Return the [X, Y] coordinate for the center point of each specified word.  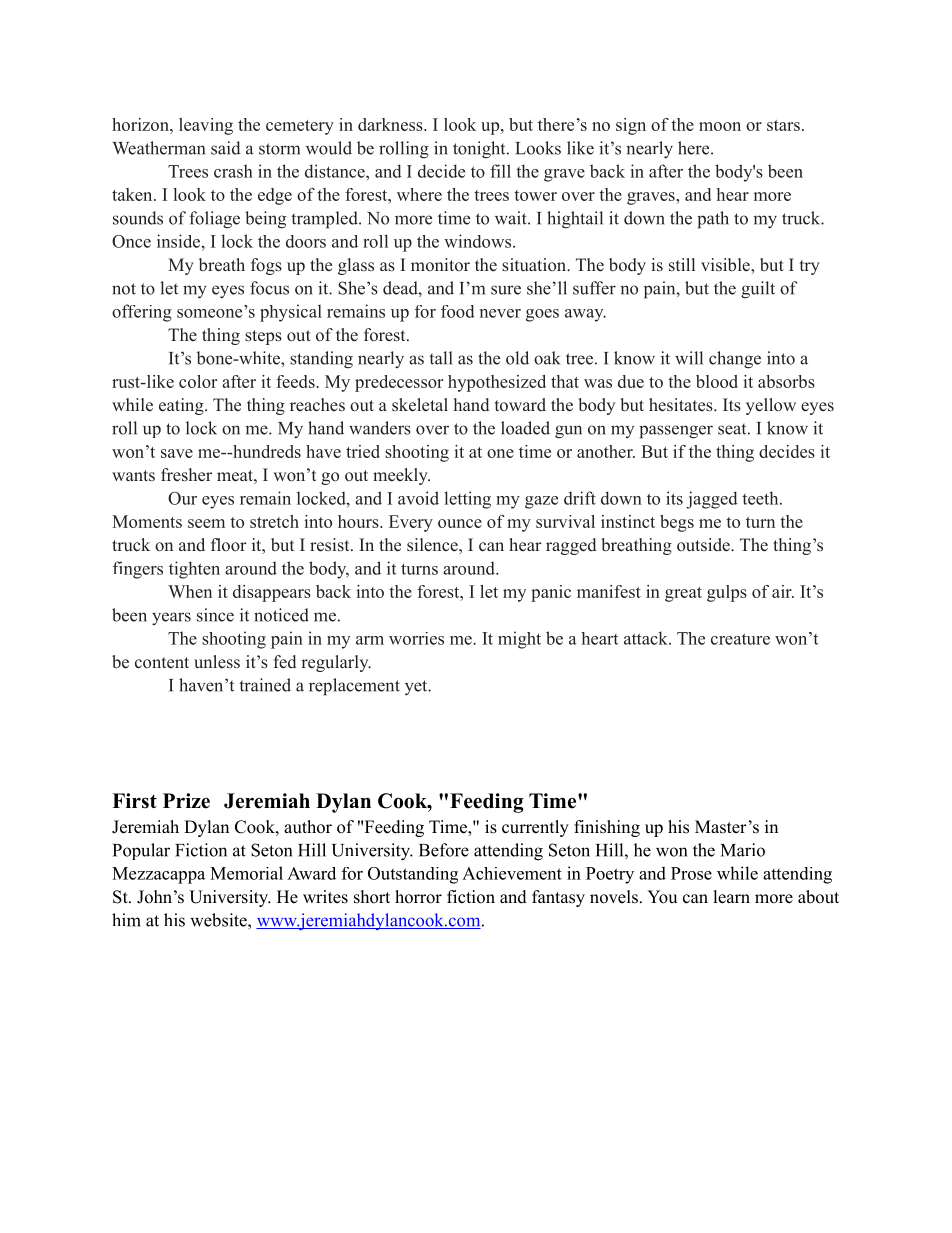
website [219, 920]
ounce [460, 523]
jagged [712, 500]
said [226, 148]
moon [720, 126]
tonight [480, 150]
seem [206, 523]
